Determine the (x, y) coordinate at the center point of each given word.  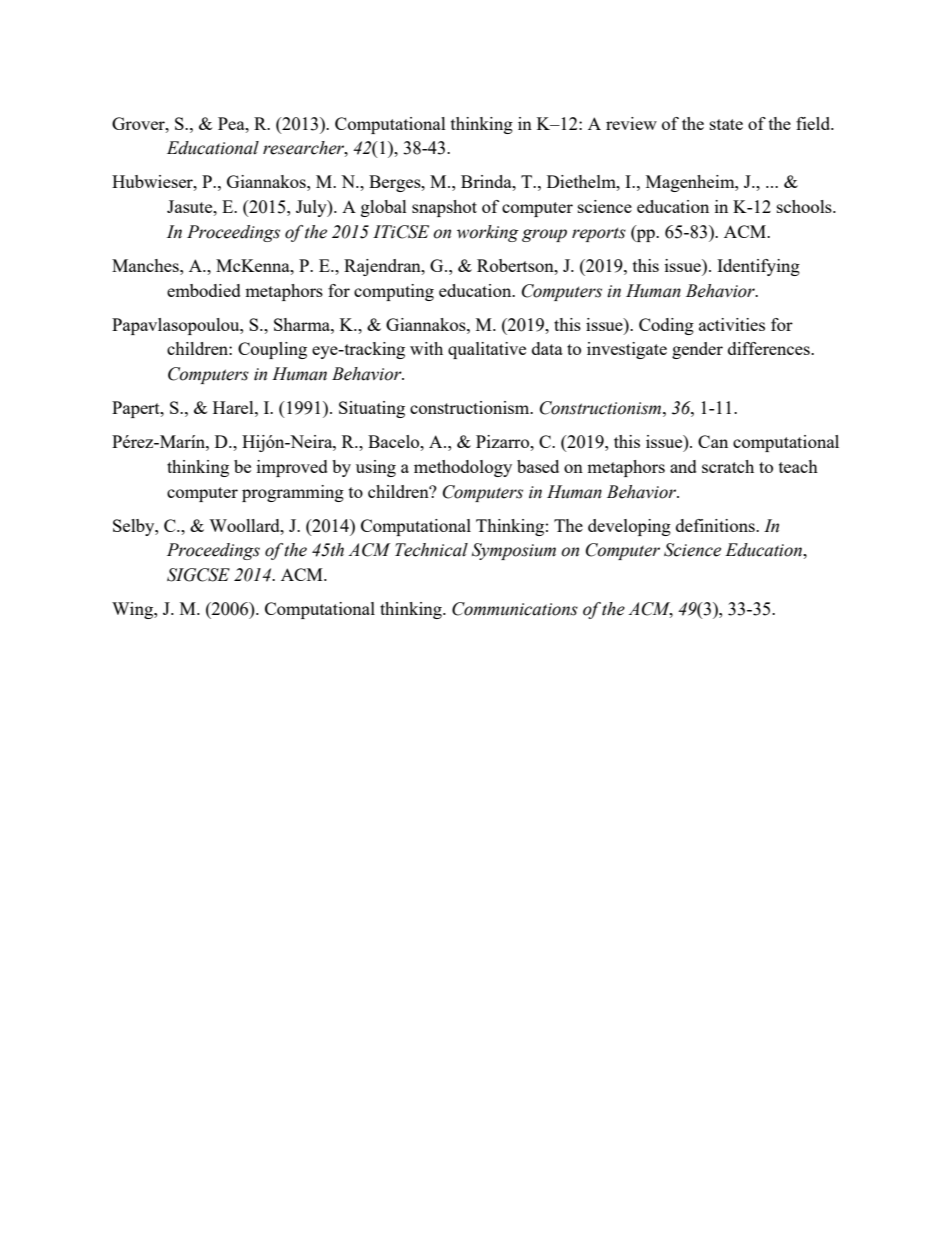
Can (713, 441)
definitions (716, 525)
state (726, 124)
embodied (204, 290)
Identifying (758, 267)
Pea (232, 123)
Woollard (245, 525)
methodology (463, 468)
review (631, 123)
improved (292, 468)
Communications (515, 609)
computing (394, 292)
